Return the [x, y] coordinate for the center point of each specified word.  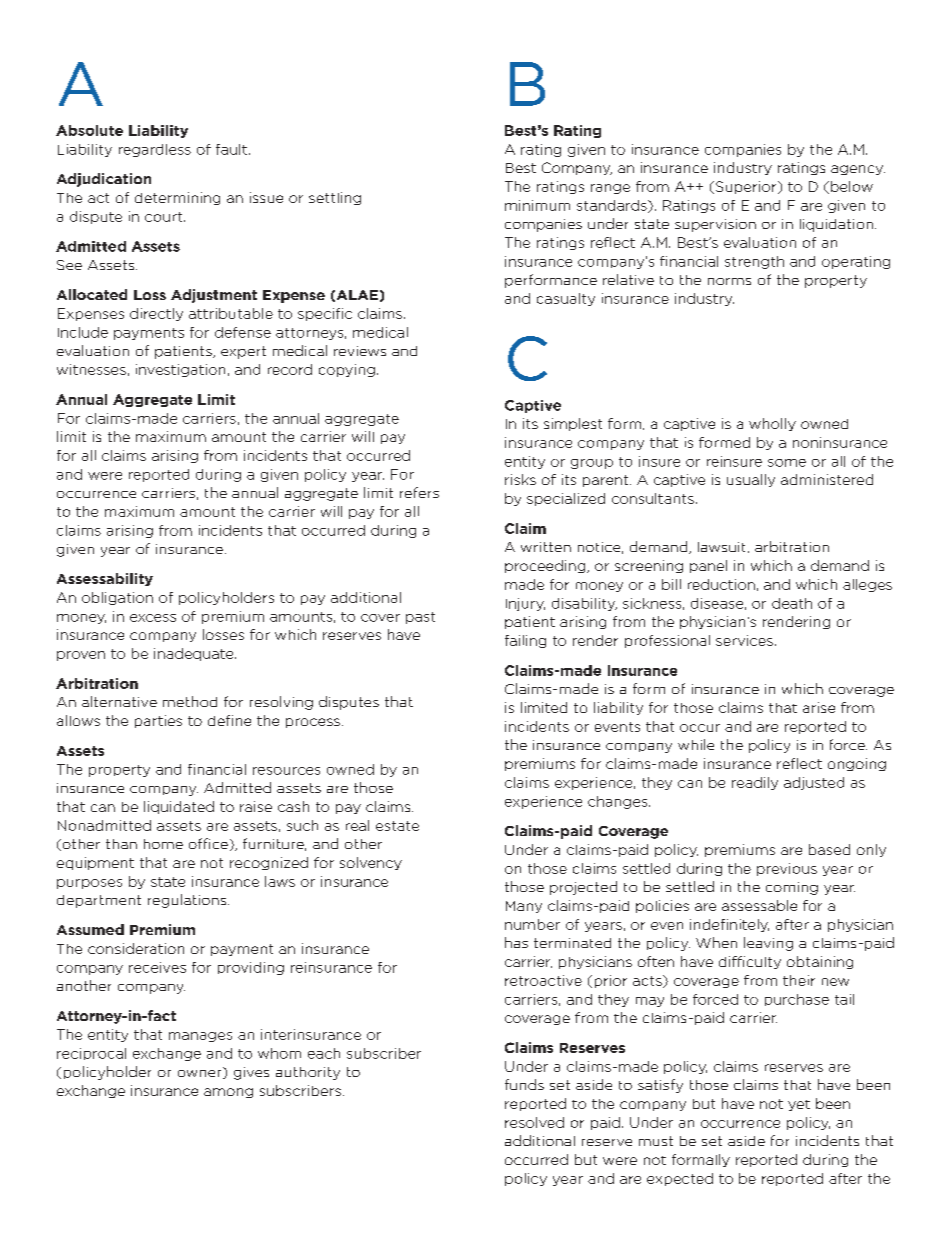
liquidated [179, 807]
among [228, 1093]
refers [419, 492]
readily [755, 783]
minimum [537, 205]
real [357, 825]
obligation [117, 598]
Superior [746, 187]
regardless [155, 150]
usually [751, 480]
